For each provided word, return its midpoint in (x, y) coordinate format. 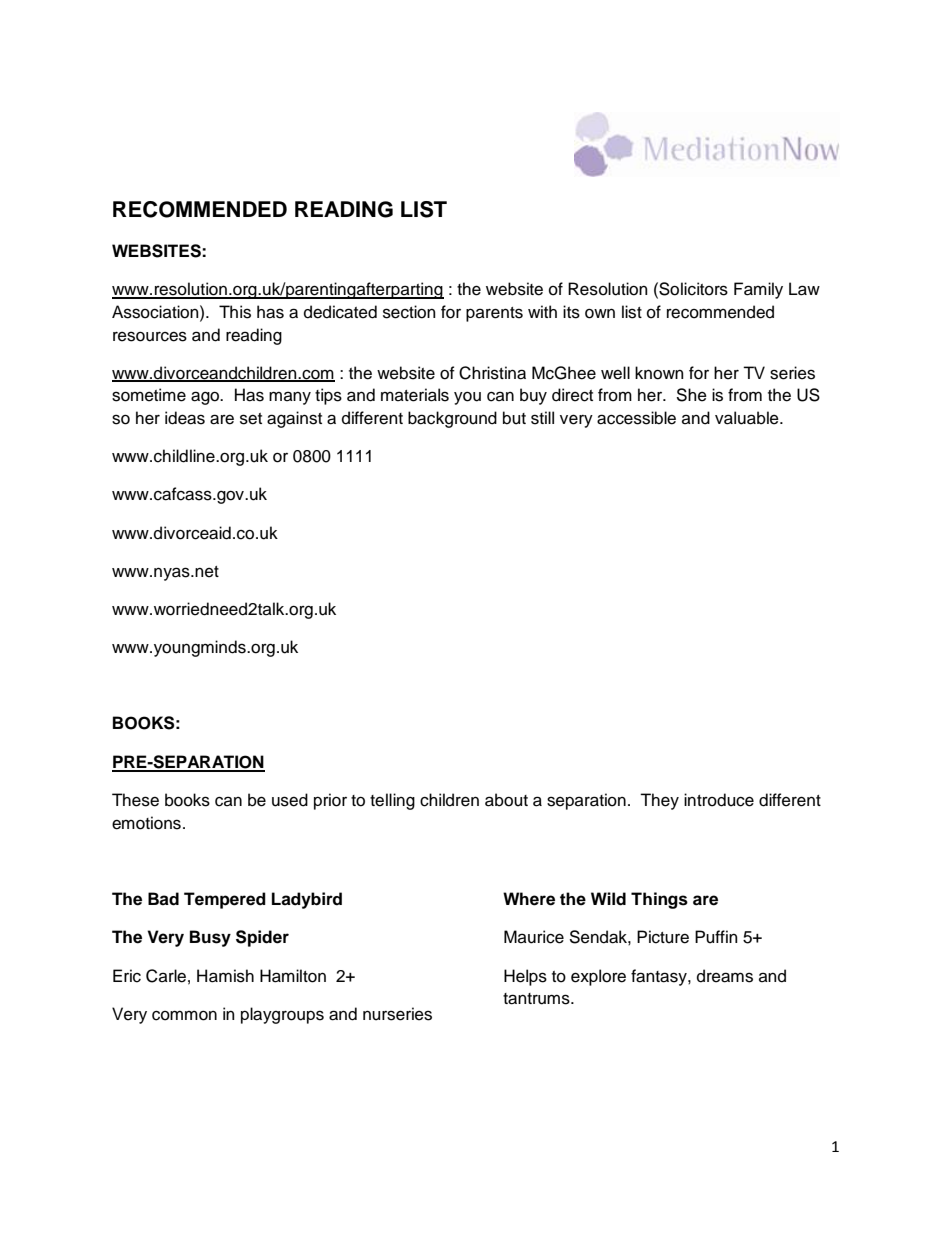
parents (494, 314)
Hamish (225, 976)
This (235, 312)
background (452, 419)
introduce (719, 800)
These (135, 800)
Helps (525, 977)
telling (392, 801)
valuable (748, 418)
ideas (185, 418)
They (659, 801)
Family (758, 290)
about (506, 800)
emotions (146, 823)
